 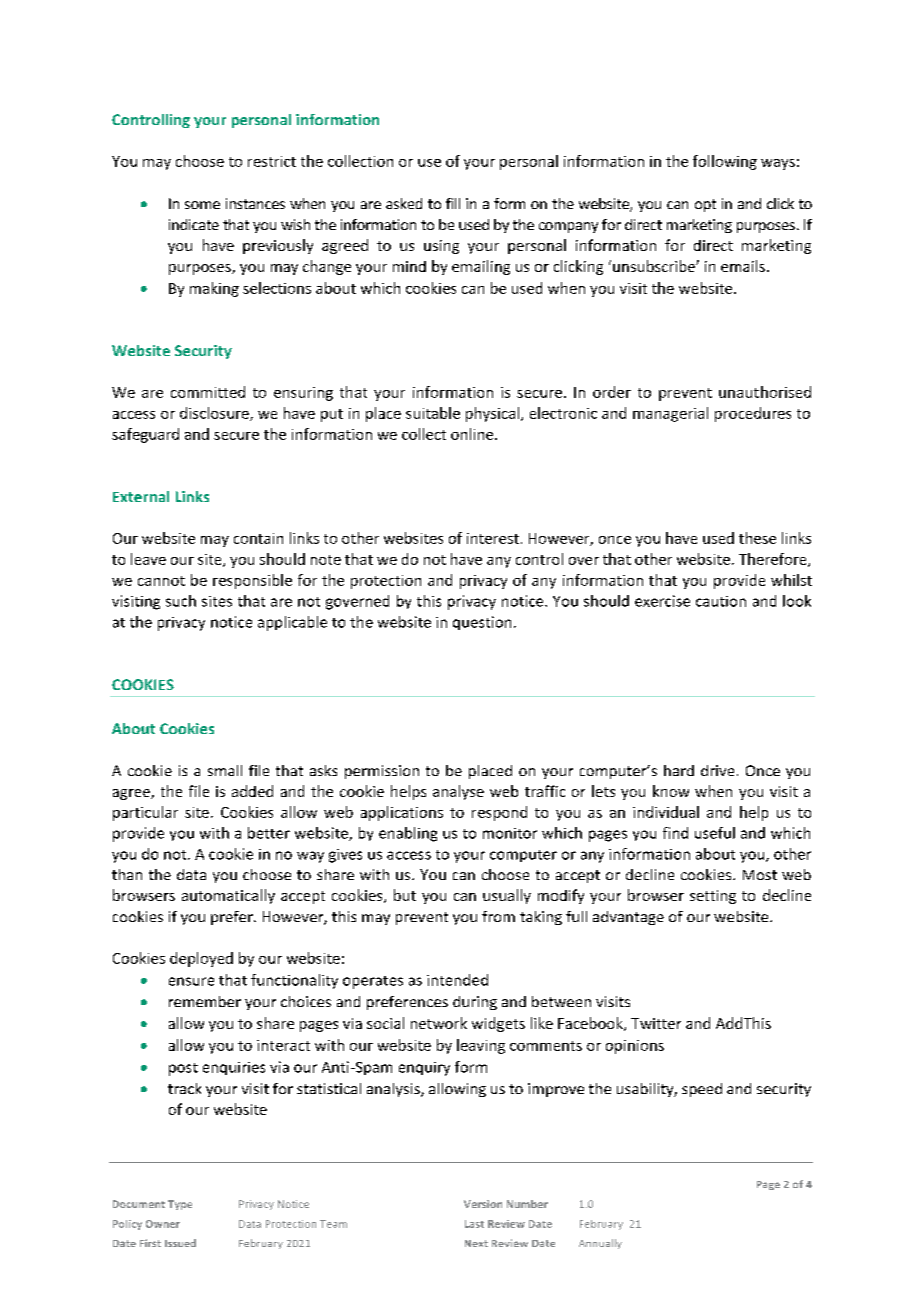 I want to click on Last, so click(x=474, y=1224).
